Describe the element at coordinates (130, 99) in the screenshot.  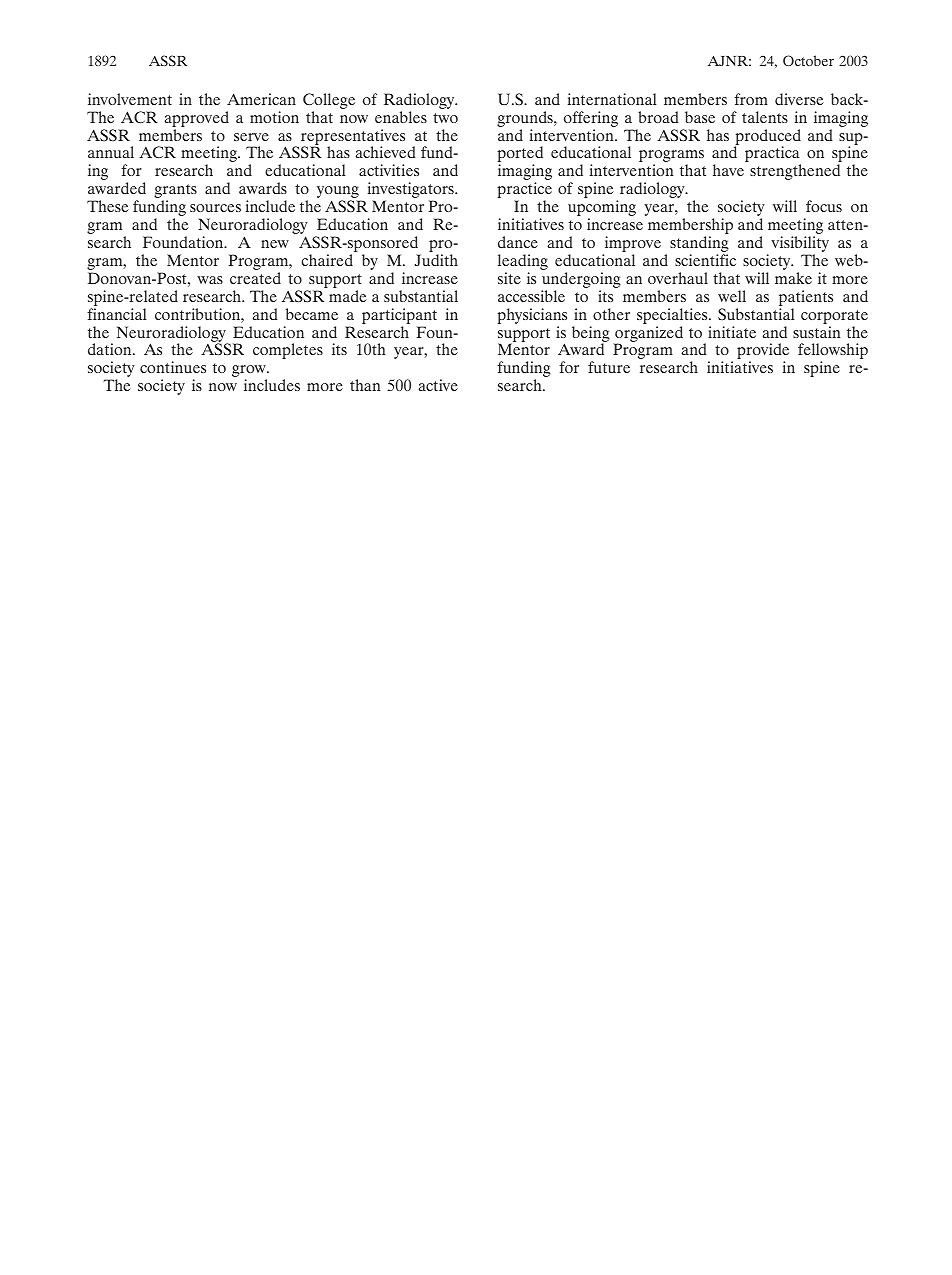
I see `involvement` at that location.
